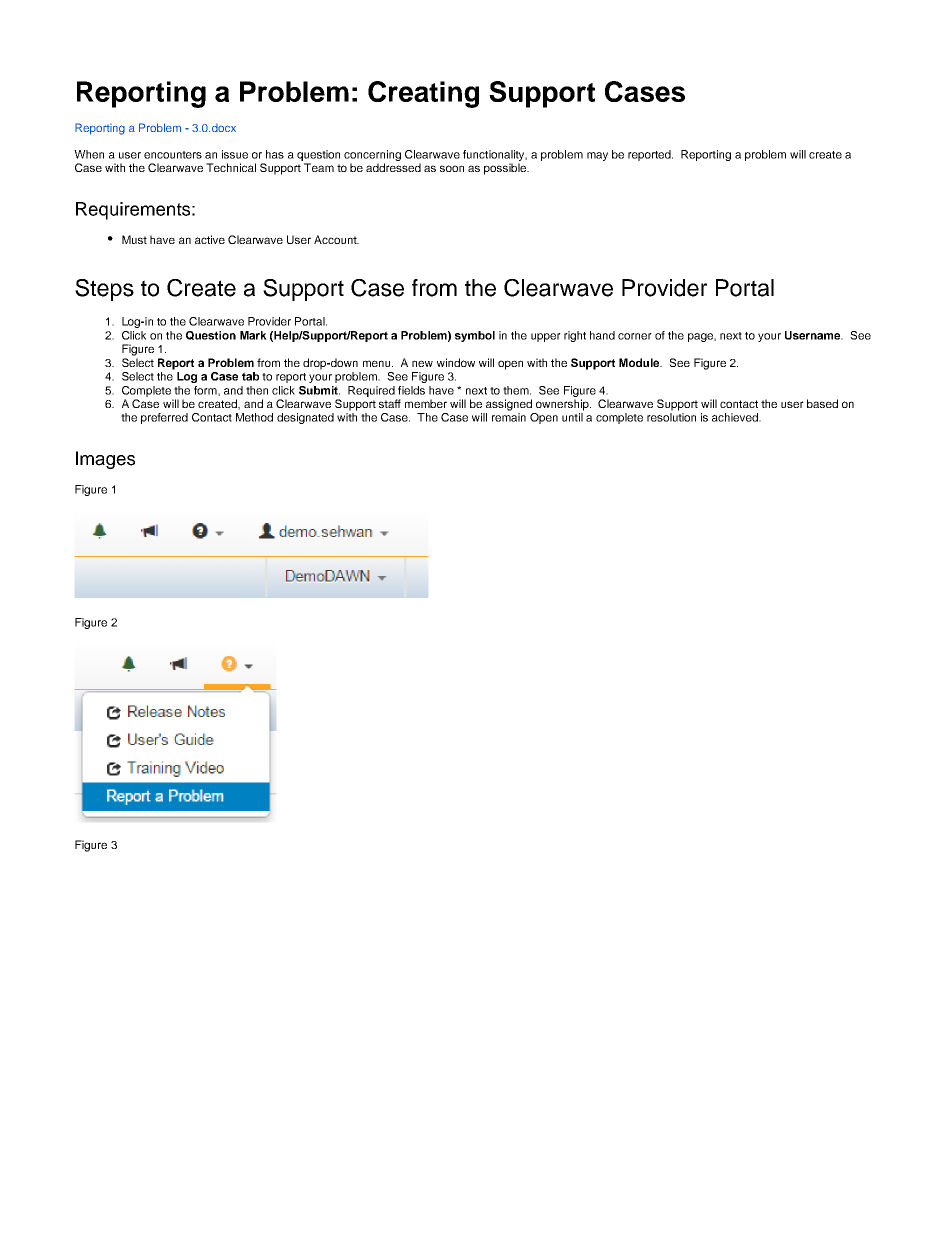 Image resolution: width=952 pixels, height=1233 pixels. What do you see at coordinates (506, 169) in the document?
I see `possible` at bounding box center [506, 169].
